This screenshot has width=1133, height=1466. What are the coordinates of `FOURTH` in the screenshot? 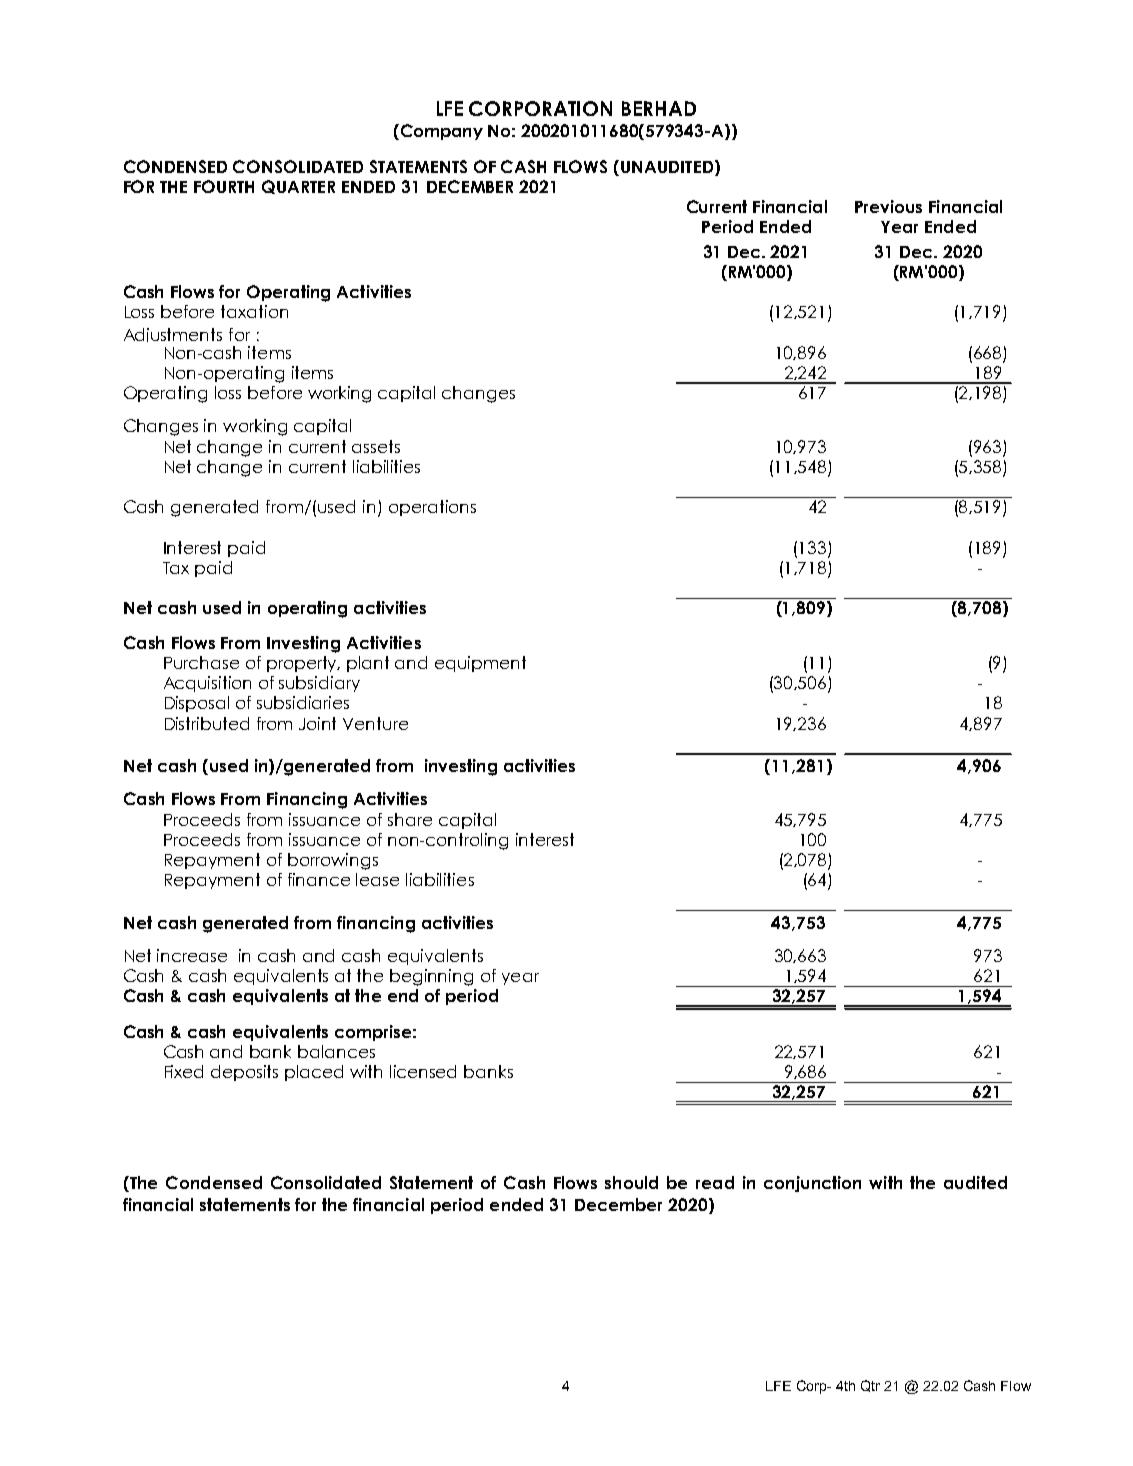 It's located at (224, 186).
